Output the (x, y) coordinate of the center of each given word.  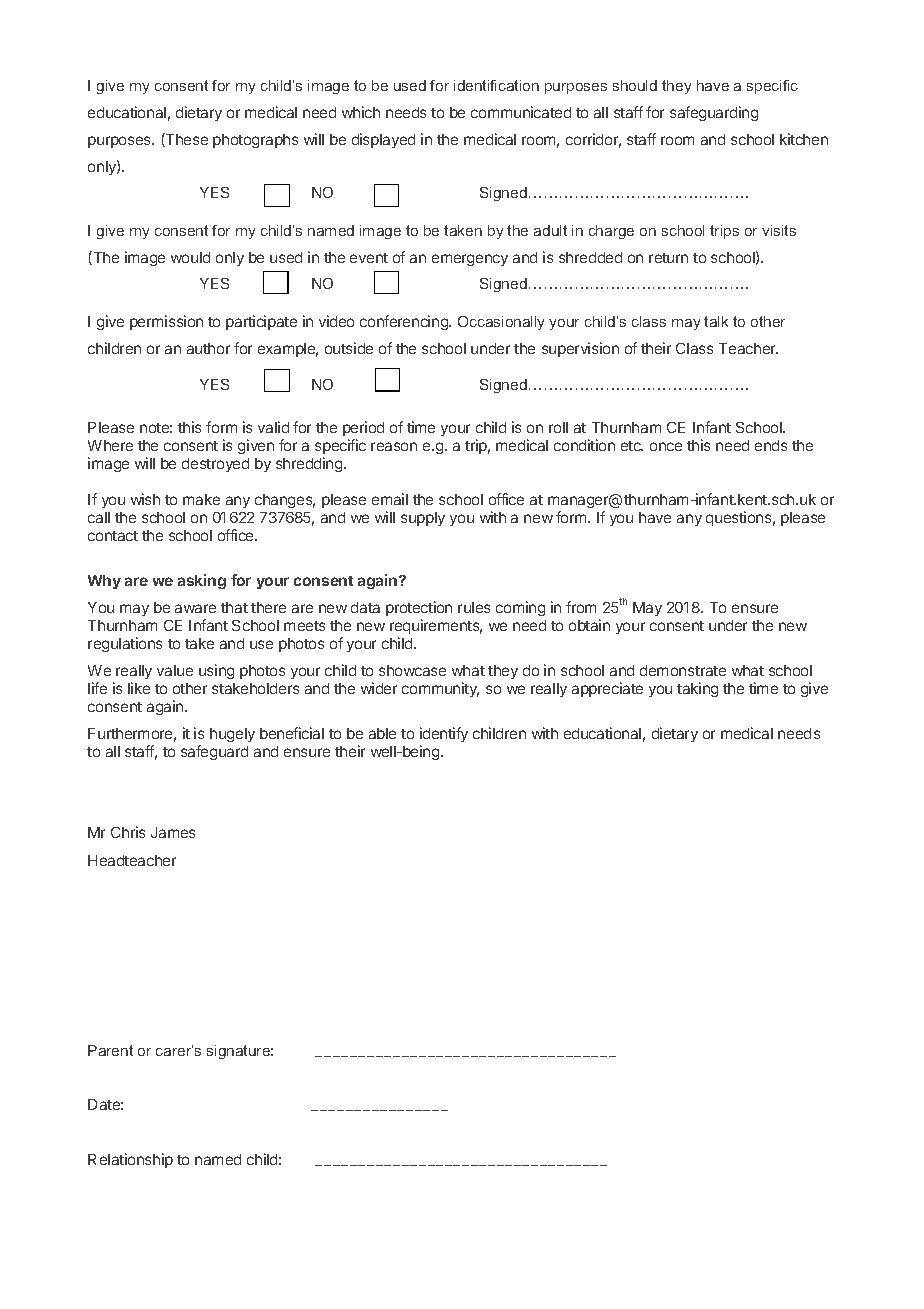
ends (771, 445)
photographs (255, 141)
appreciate (607, 689)
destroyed (215, 465)
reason (394, 446)
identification (496, 85)
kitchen (804, 139)
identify (444, 734)
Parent (110, 1050)
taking (697, 689)
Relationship (130, 1160)
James (173, 832)
